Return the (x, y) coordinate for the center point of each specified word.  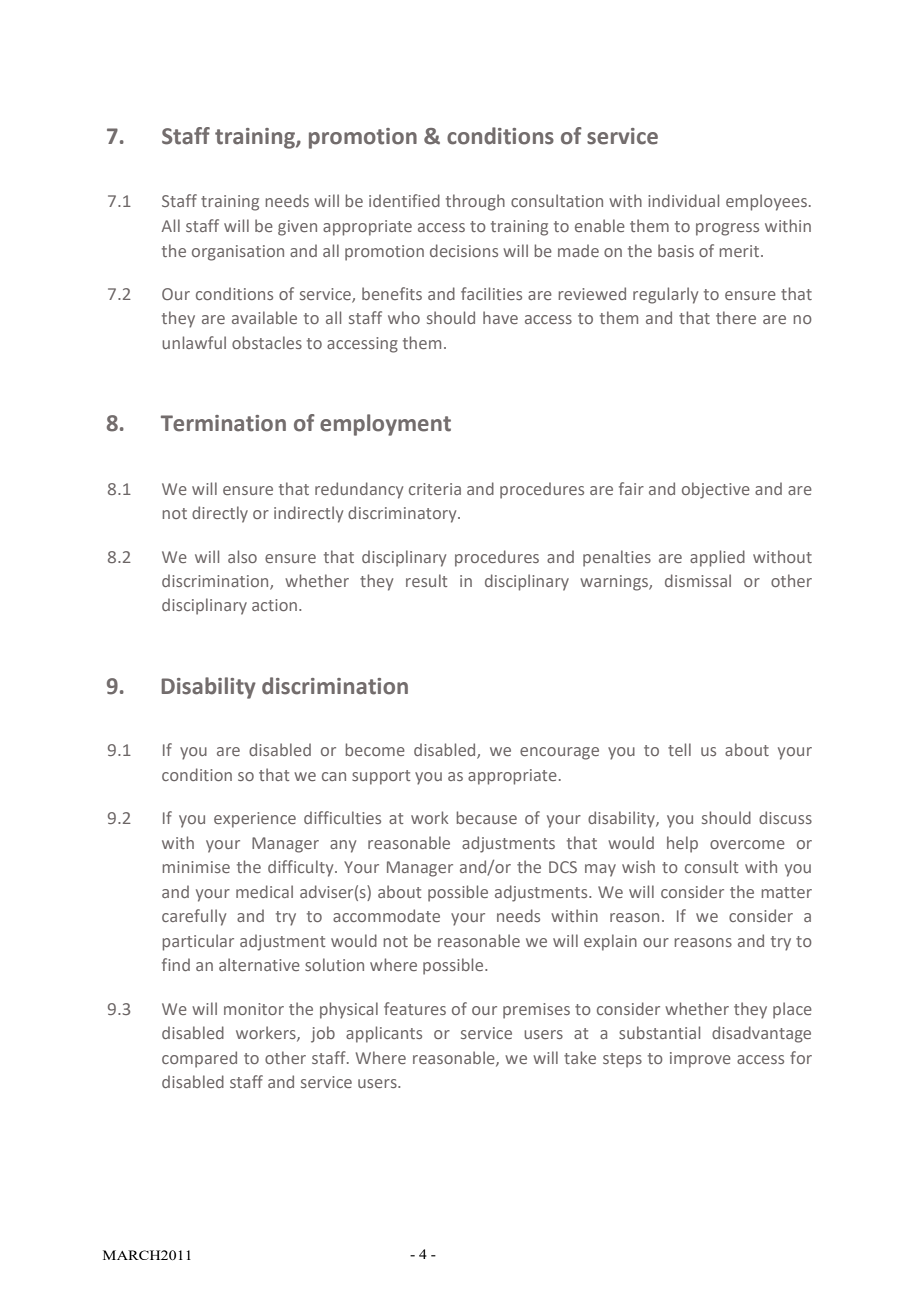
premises (536, 1011)
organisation (238, 253)
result (426, 580)
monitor (254, 1009)
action (274, 605)
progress (727, 229)
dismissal (698, 580)
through (475, 202)
